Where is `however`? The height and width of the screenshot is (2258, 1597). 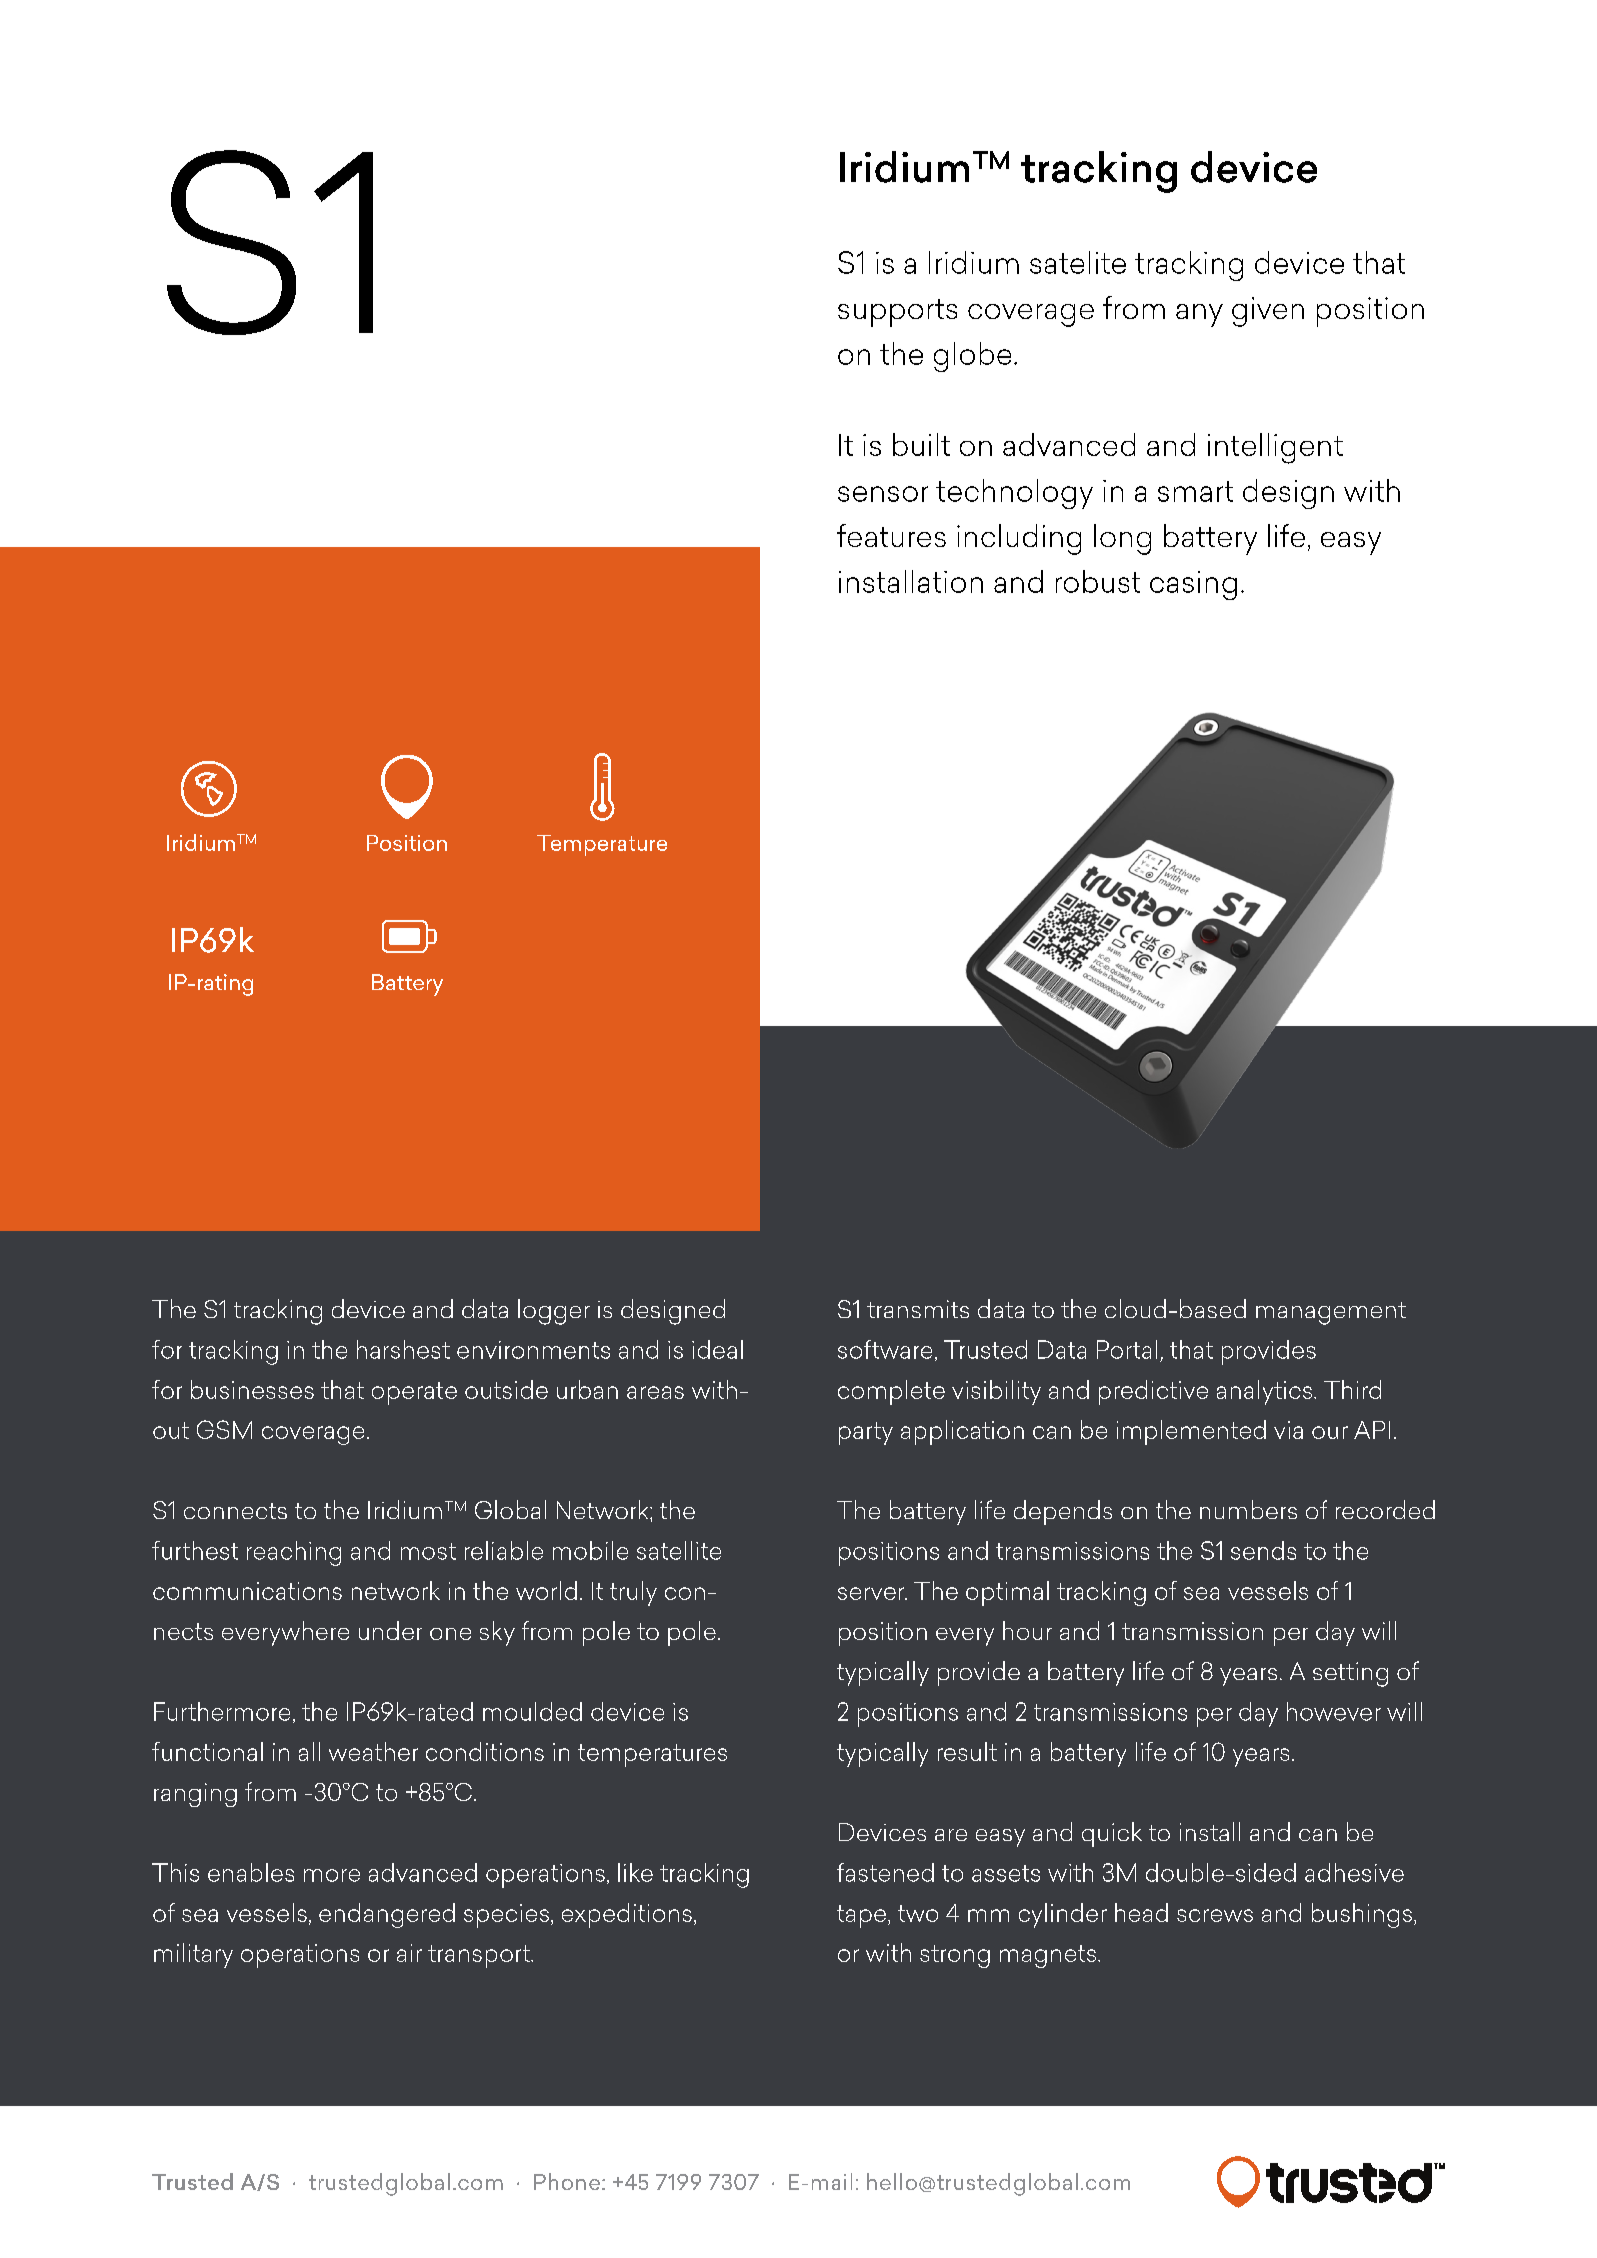
however is located at coordinates (1334, 1711).
